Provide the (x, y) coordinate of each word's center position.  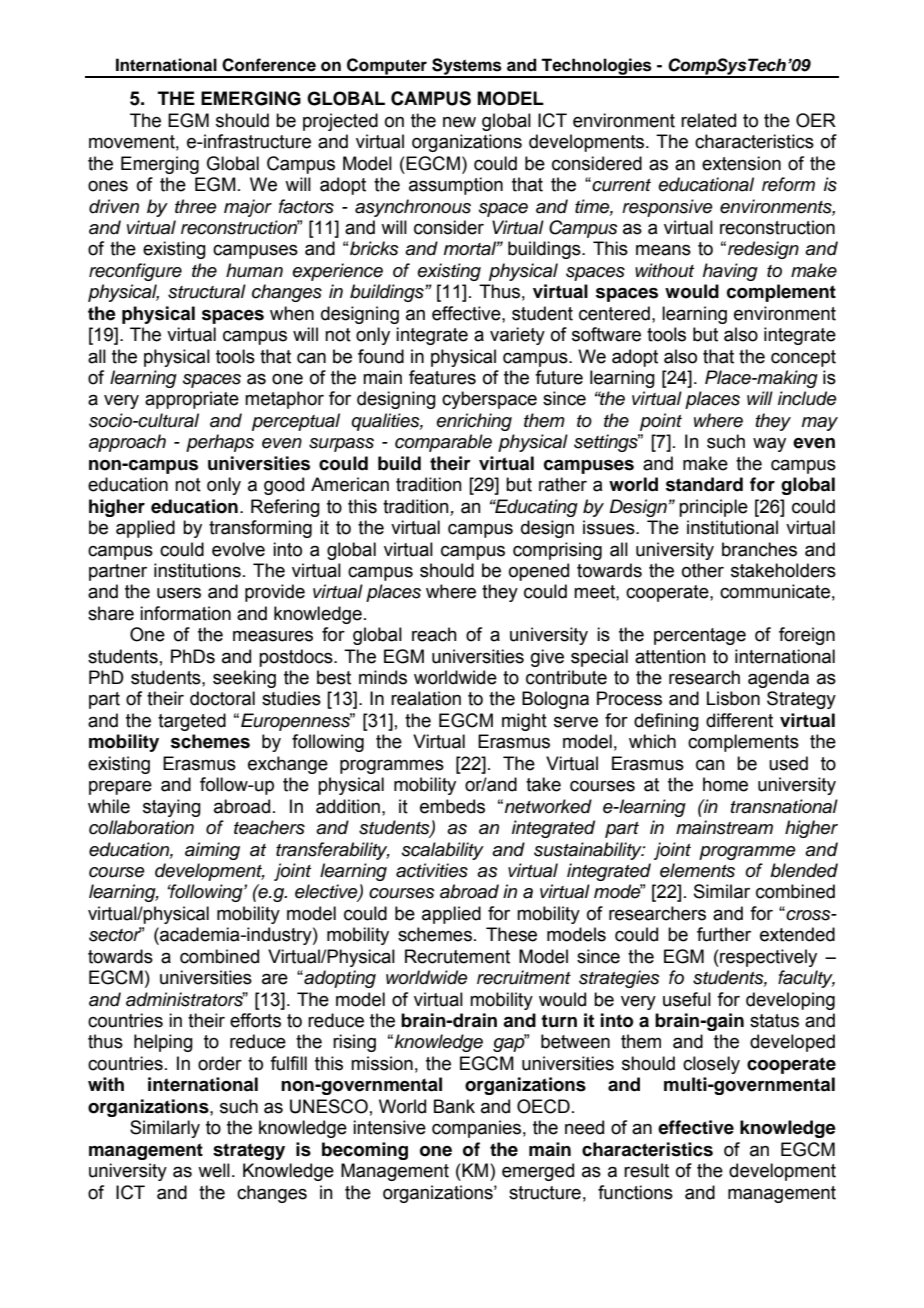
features (442, 377)
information (185, 613)
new (459, 122)
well (214, 1170)
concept (803, 358)
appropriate (192, 400)
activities (432, 870)
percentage (700, 636)
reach (434, 634)
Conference (269, 65)
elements (697, 870)
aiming (212, 851)
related (708, 120)
